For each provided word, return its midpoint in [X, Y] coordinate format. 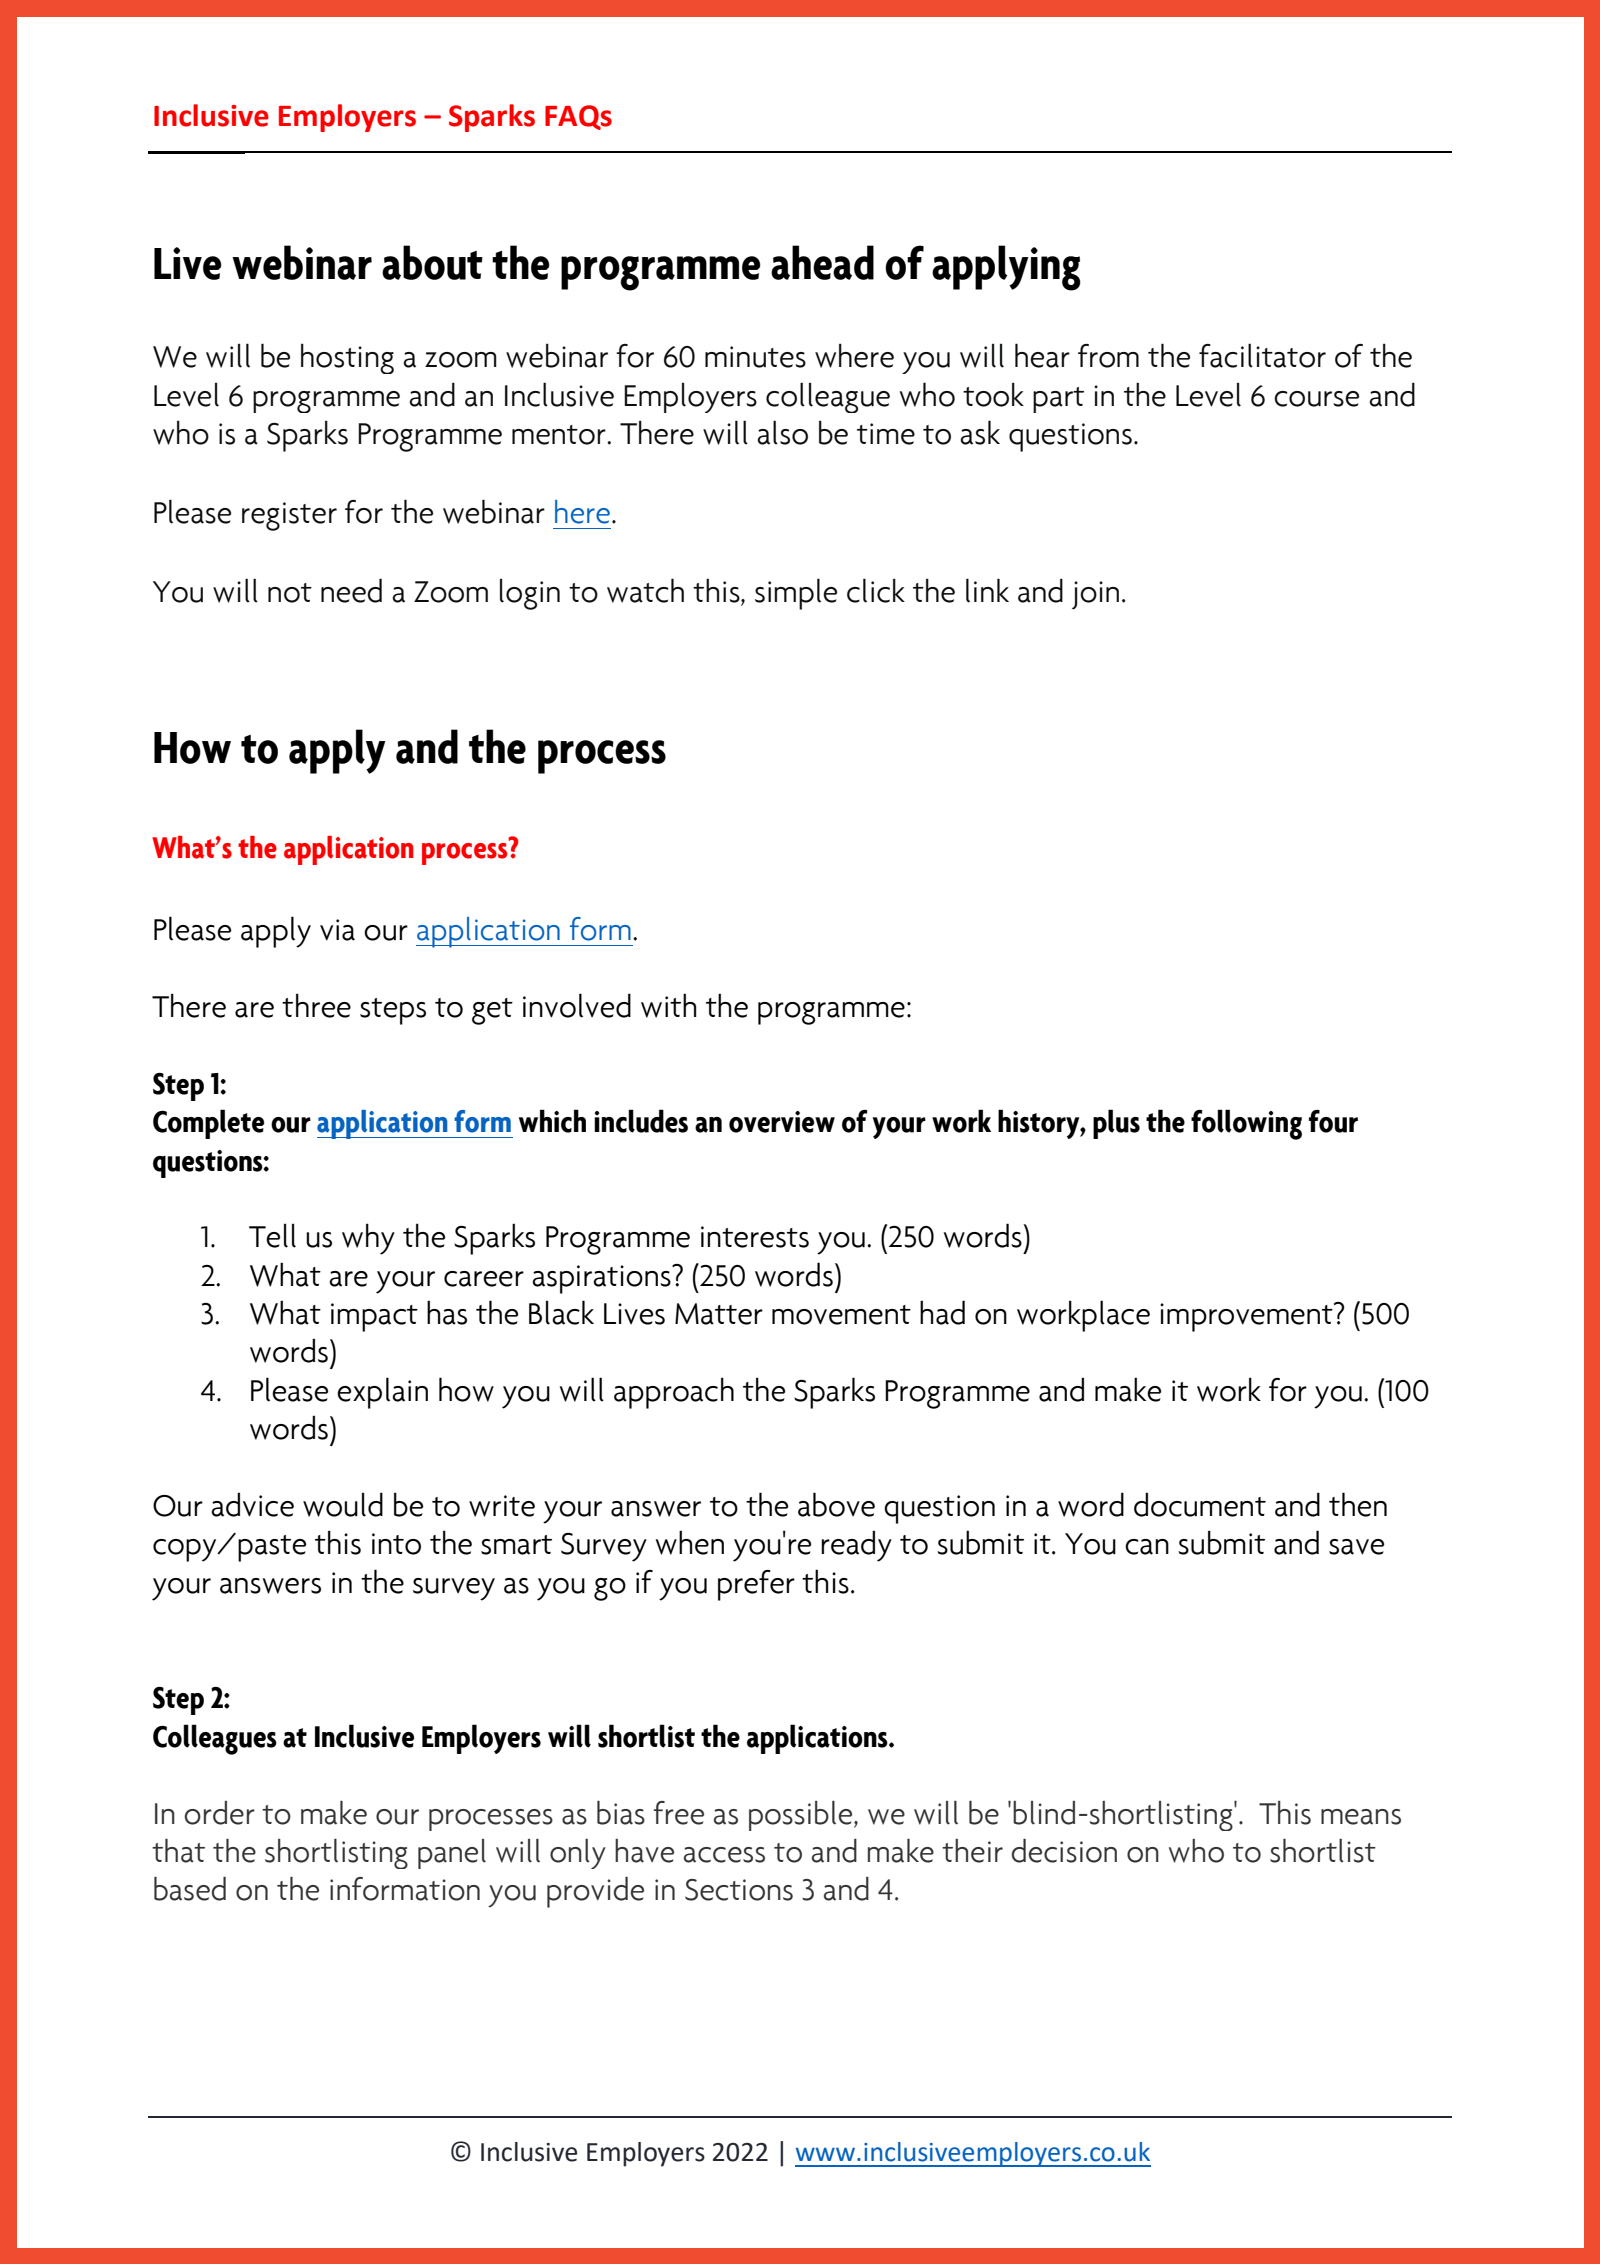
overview [782, 1122]
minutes [755, 357]
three [316, 1005]
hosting [347, 358]
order [220, 1813]
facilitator [1262, 355]
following [1246, 1124]
